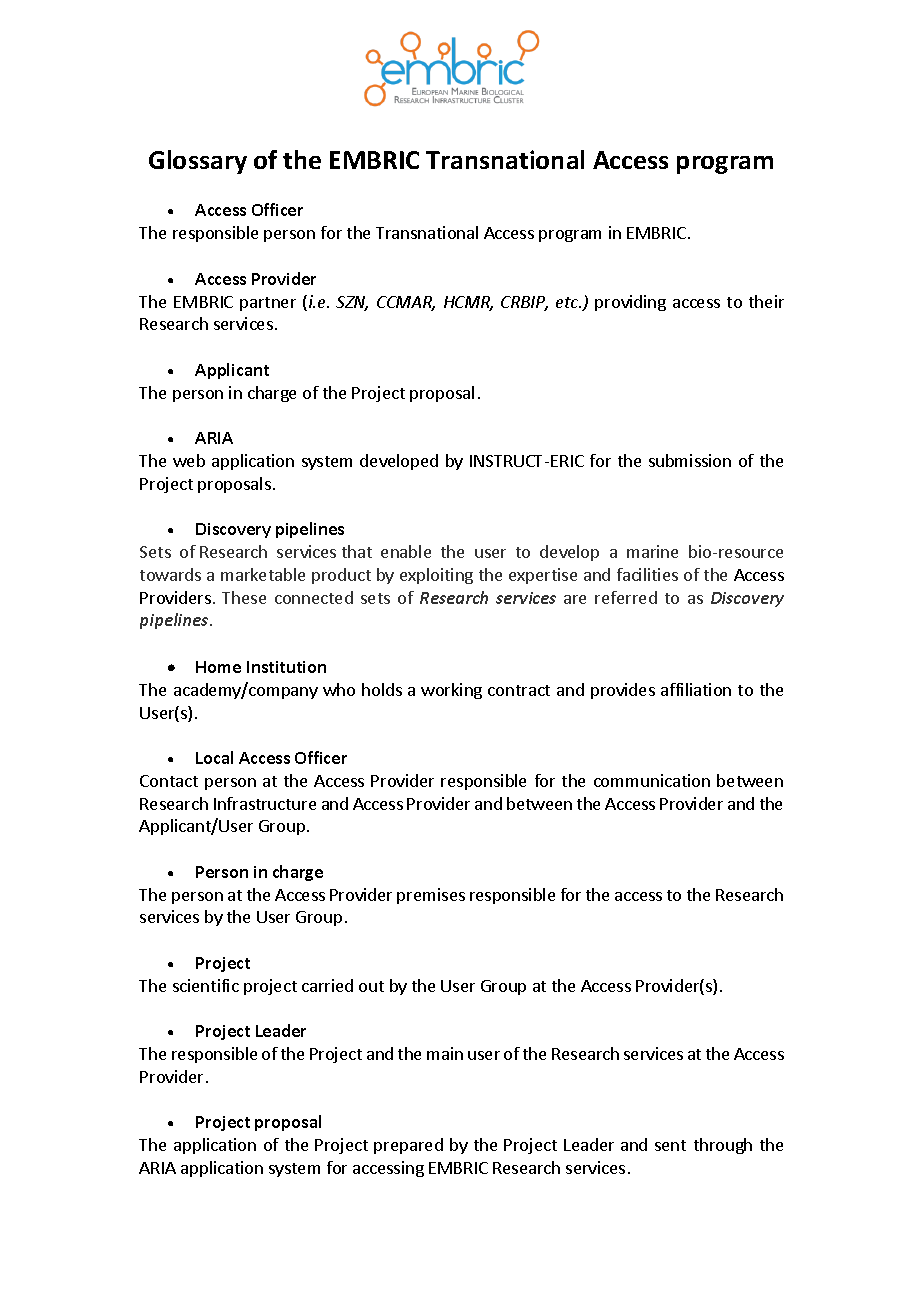 Image resolution: width=924 pixels, height=1309 pixels. I want to click on premises, so click(431, 896).
